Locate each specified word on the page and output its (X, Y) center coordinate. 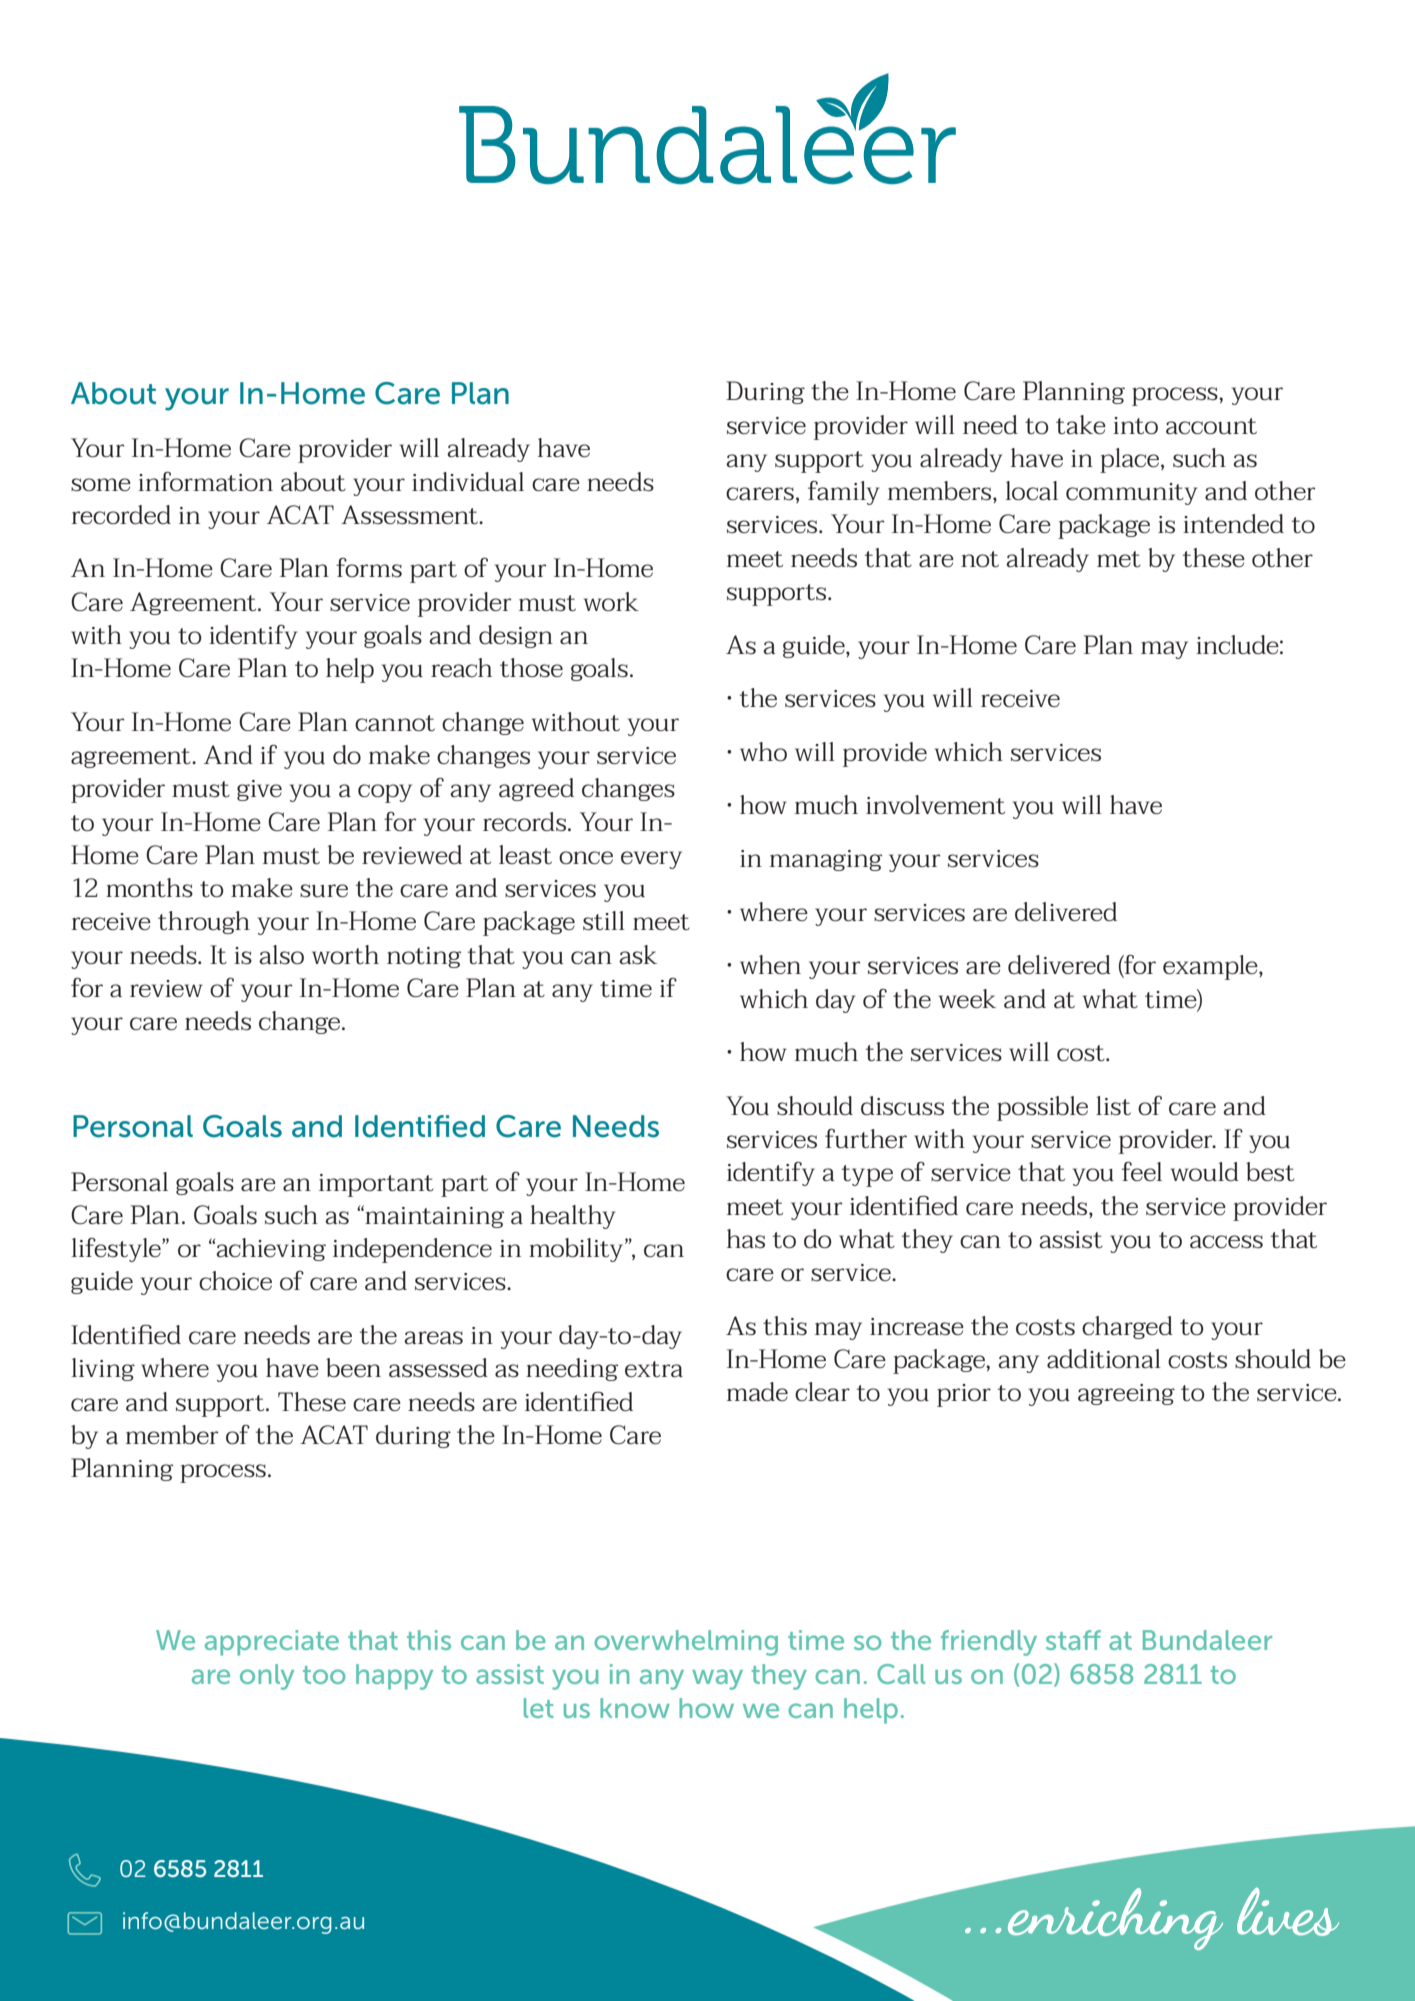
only (267, 1677)
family (843, 493)
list (1113, 1105)
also (281, 954)
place (1131, 460)
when (770, 964)
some (101, 484)
